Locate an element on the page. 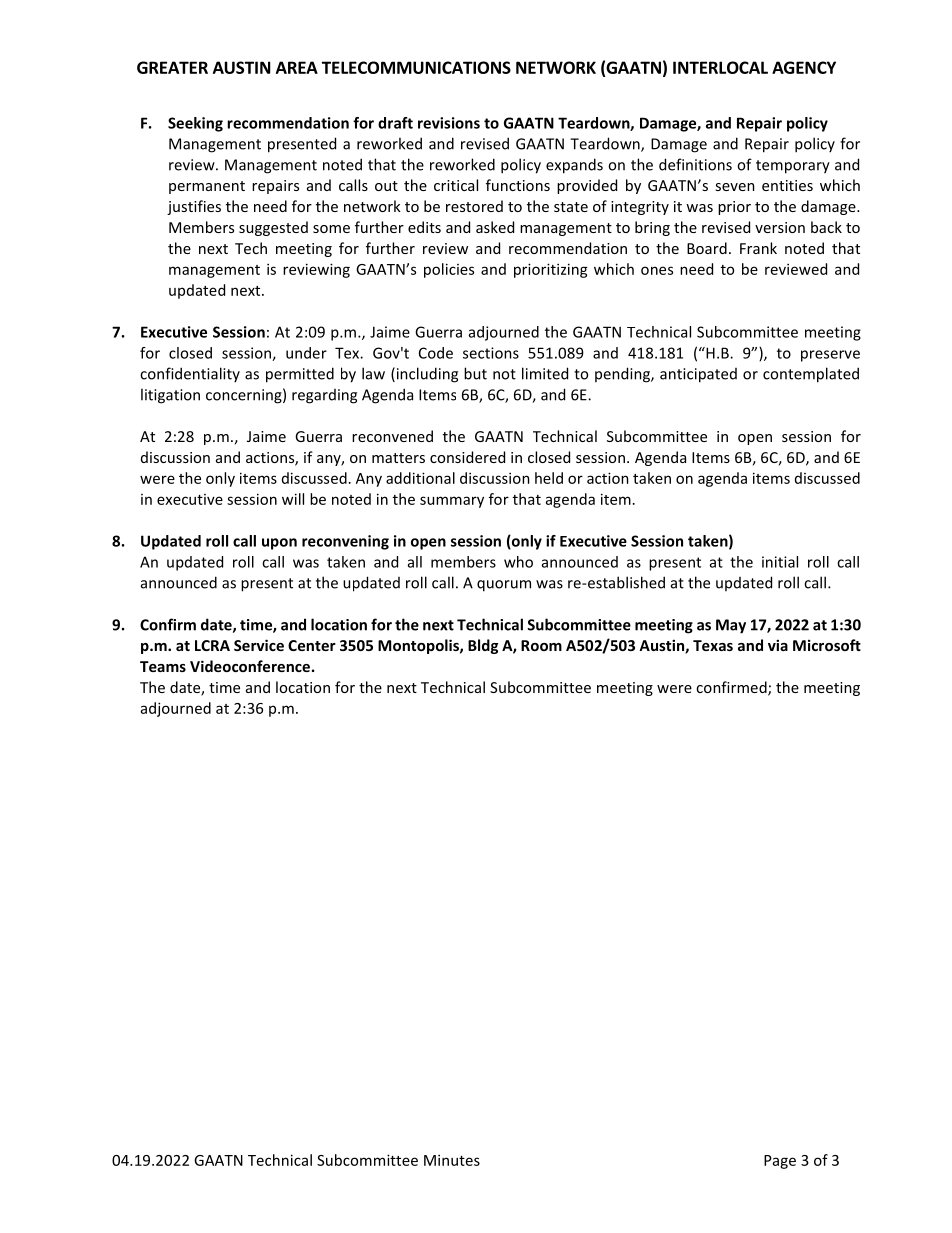 This document has width=952, height=1233. Texas is located at coordinates (713, 645).
